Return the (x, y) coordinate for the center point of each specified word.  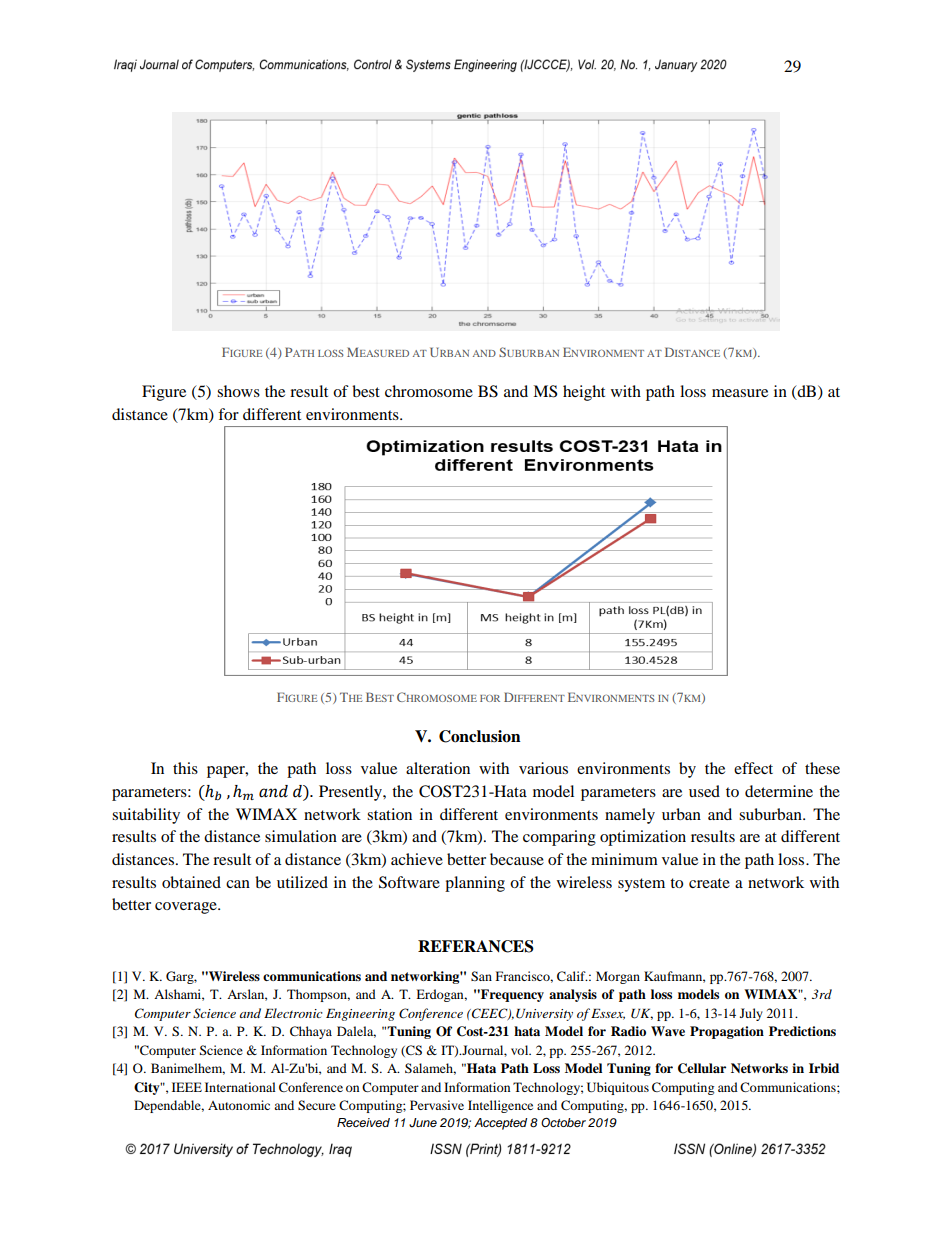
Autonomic (239, 1105)
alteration (438, 768)
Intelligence (500, 1106)
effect (753, 768)
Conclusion (480, 736)
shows (238, 391)
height (584, 393)
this (185, 768)
